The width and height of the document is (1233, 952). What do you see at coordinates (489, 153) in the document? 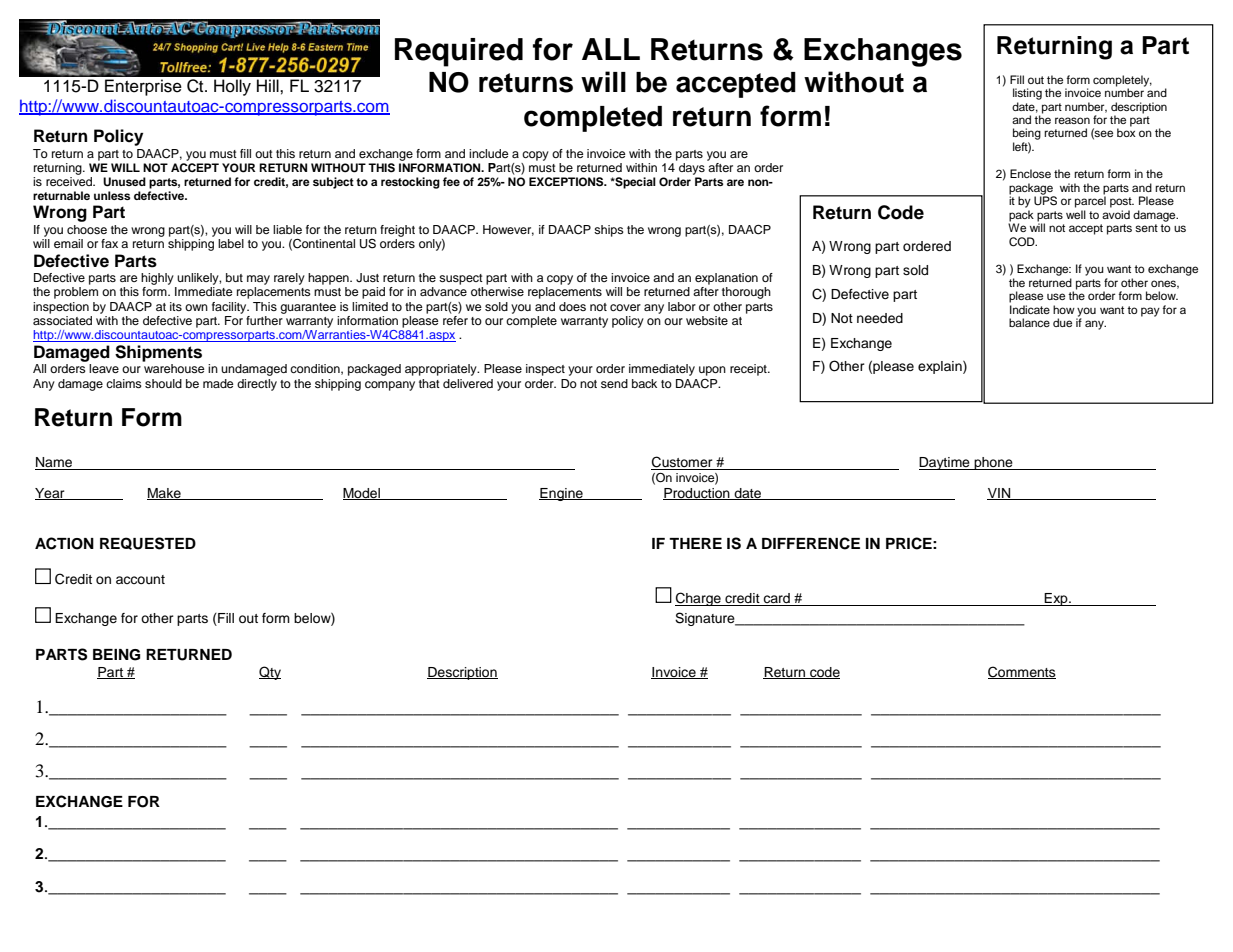
I see `include` at bounding box center [489, 153].
